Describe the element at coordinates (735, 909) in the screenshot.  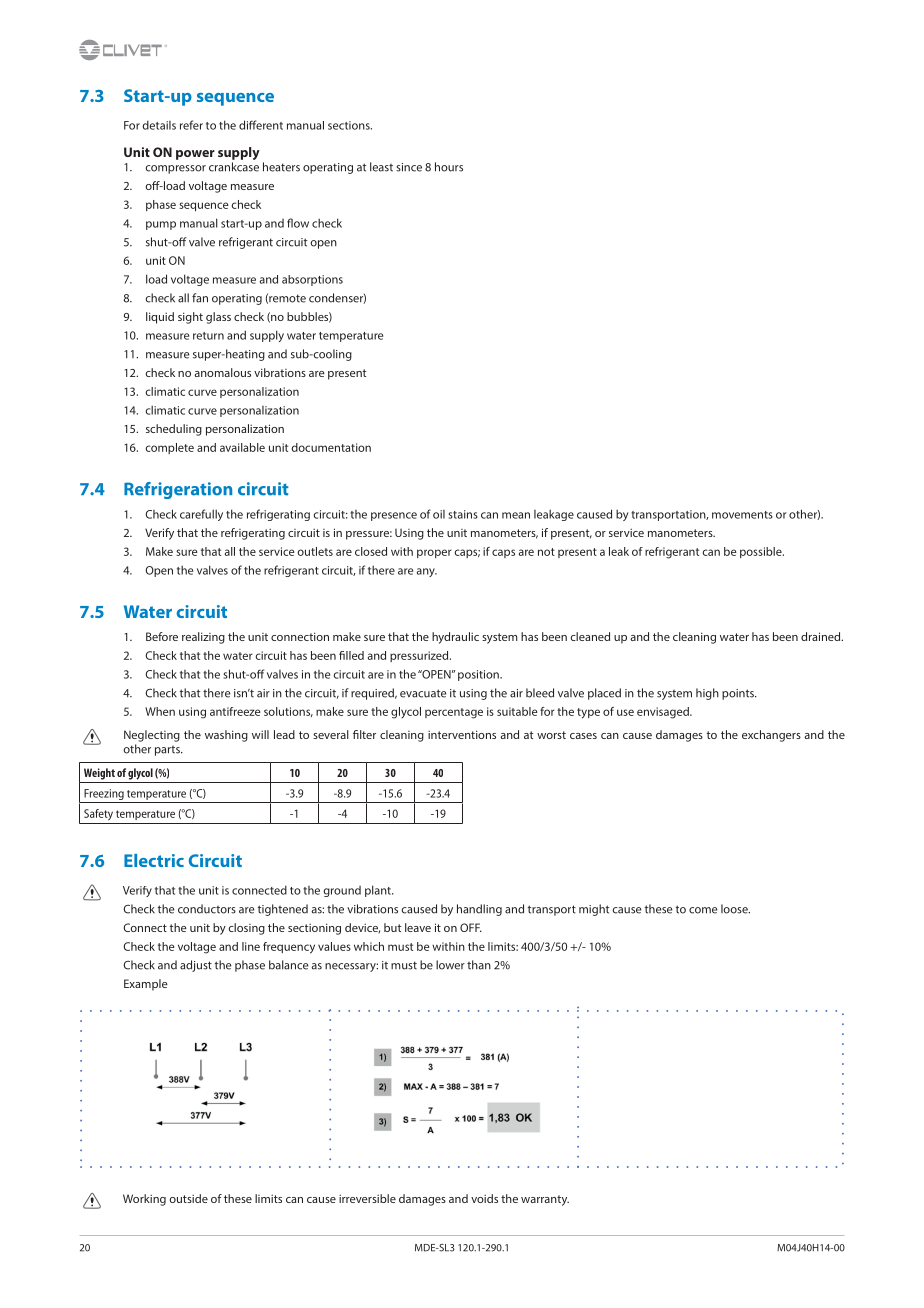
I see `loose` at that location.
